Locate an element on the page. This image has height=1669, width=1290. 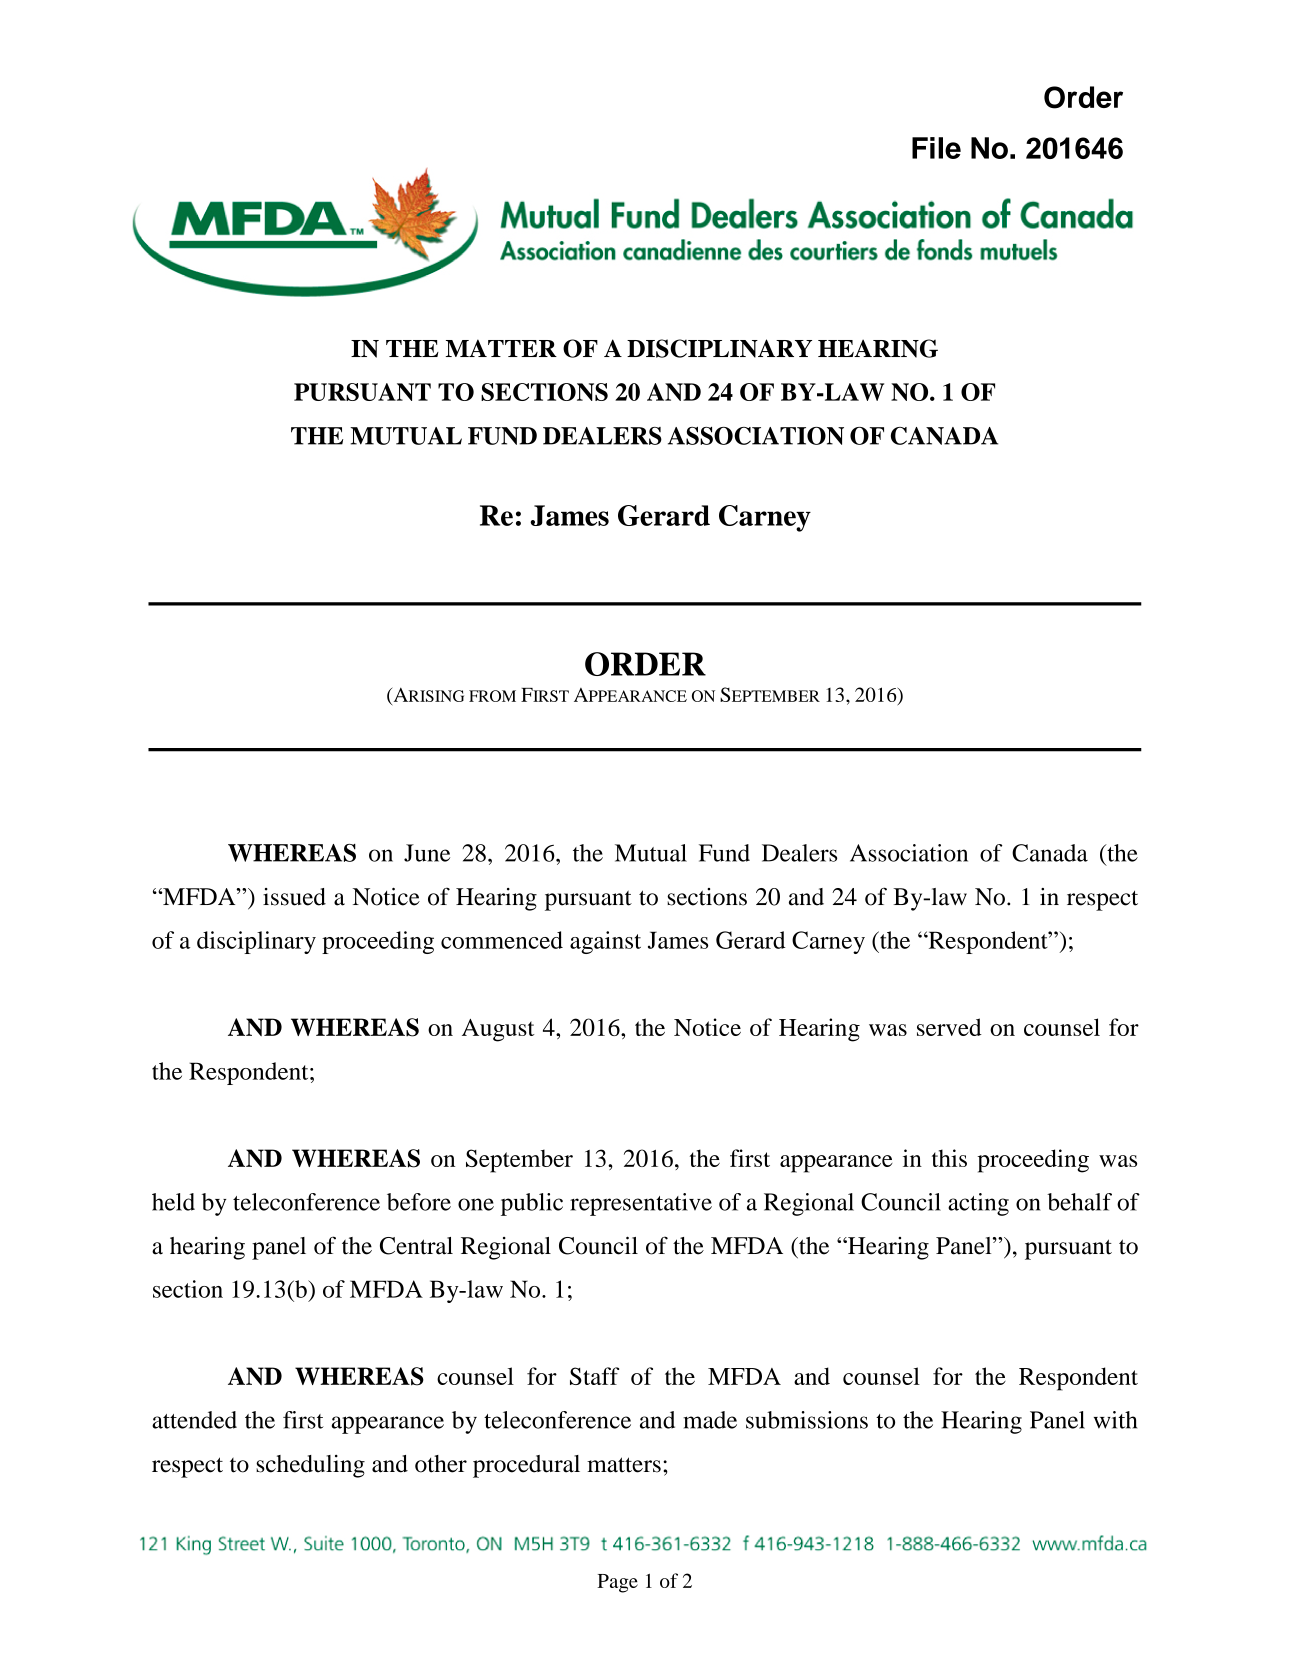
representative is located at coordinates (641, 1204).
